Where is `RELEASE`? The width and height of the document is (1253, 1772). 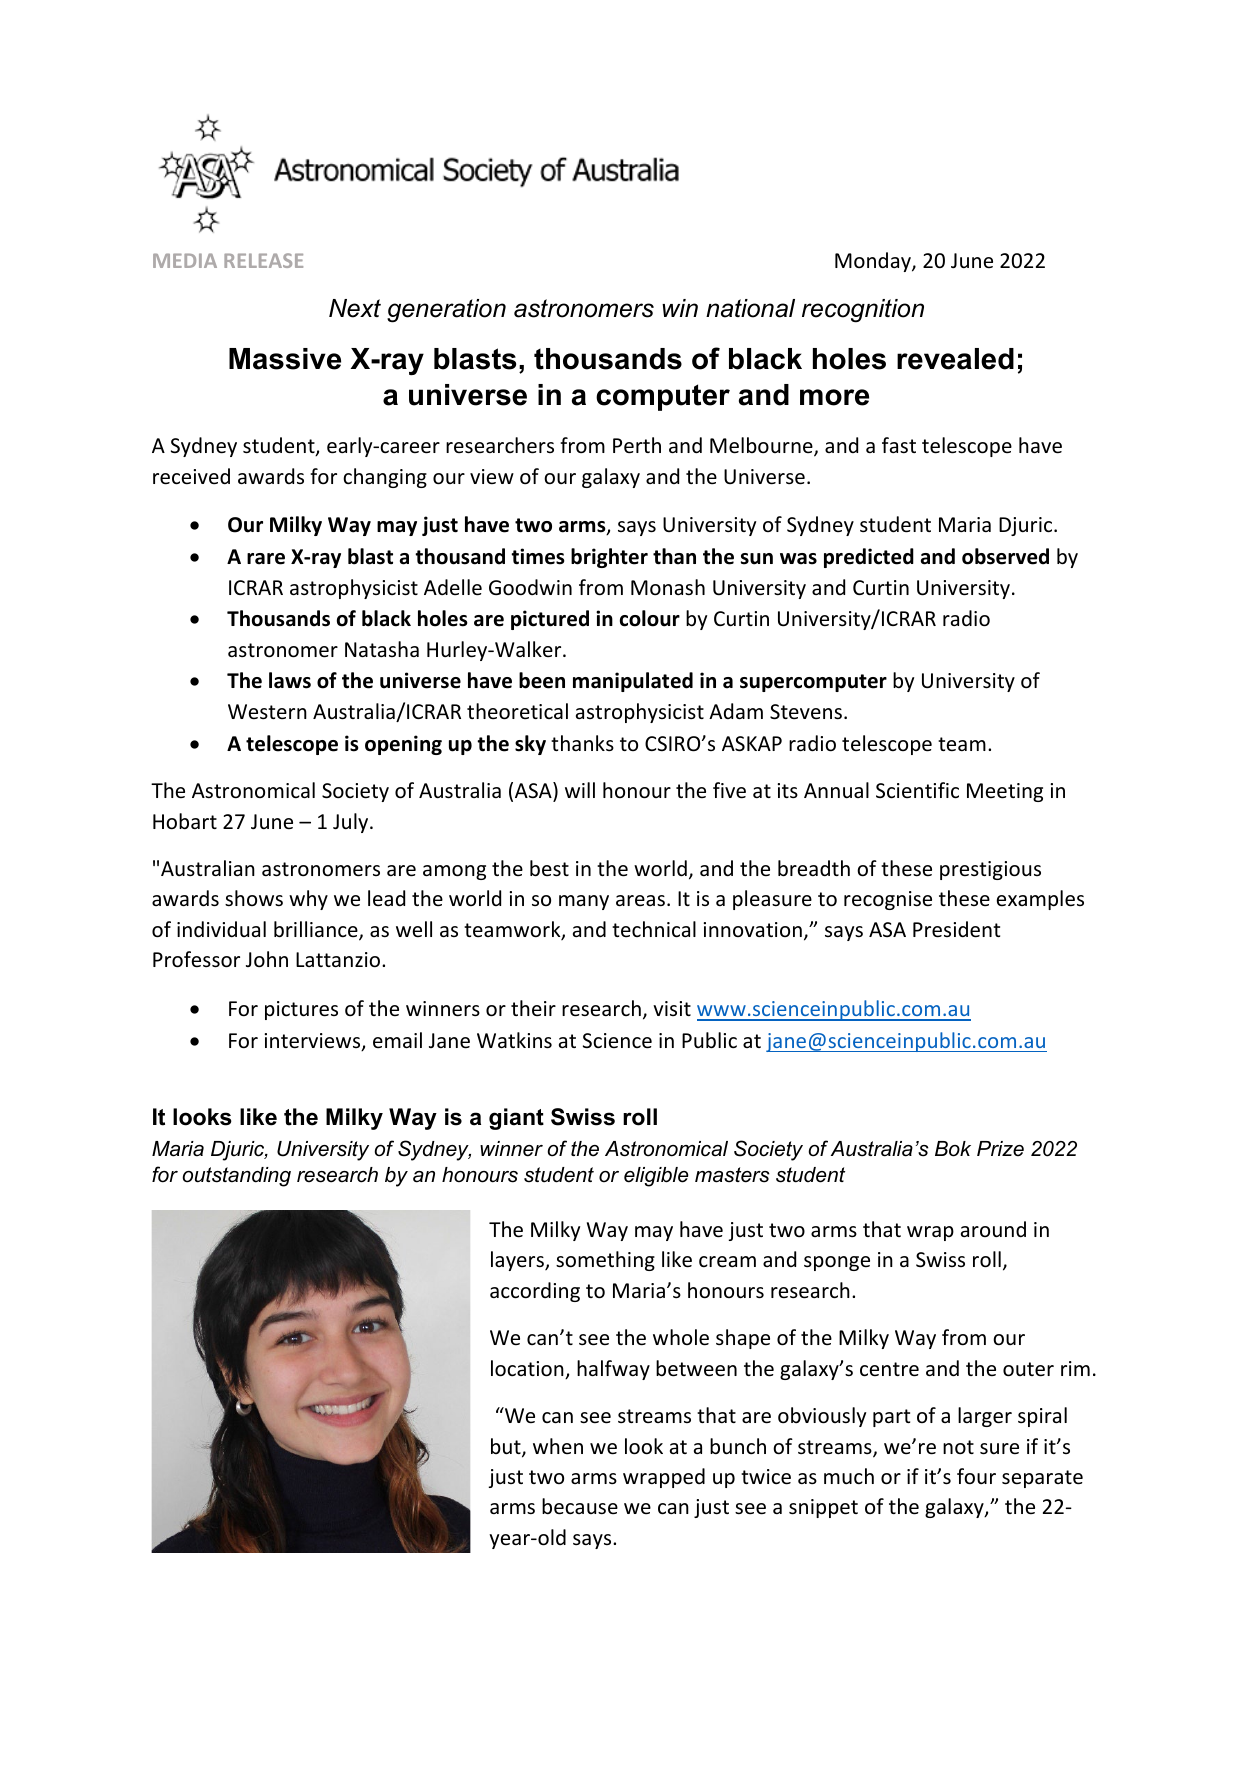 RELEASE is located at coordinates (263, 260).
